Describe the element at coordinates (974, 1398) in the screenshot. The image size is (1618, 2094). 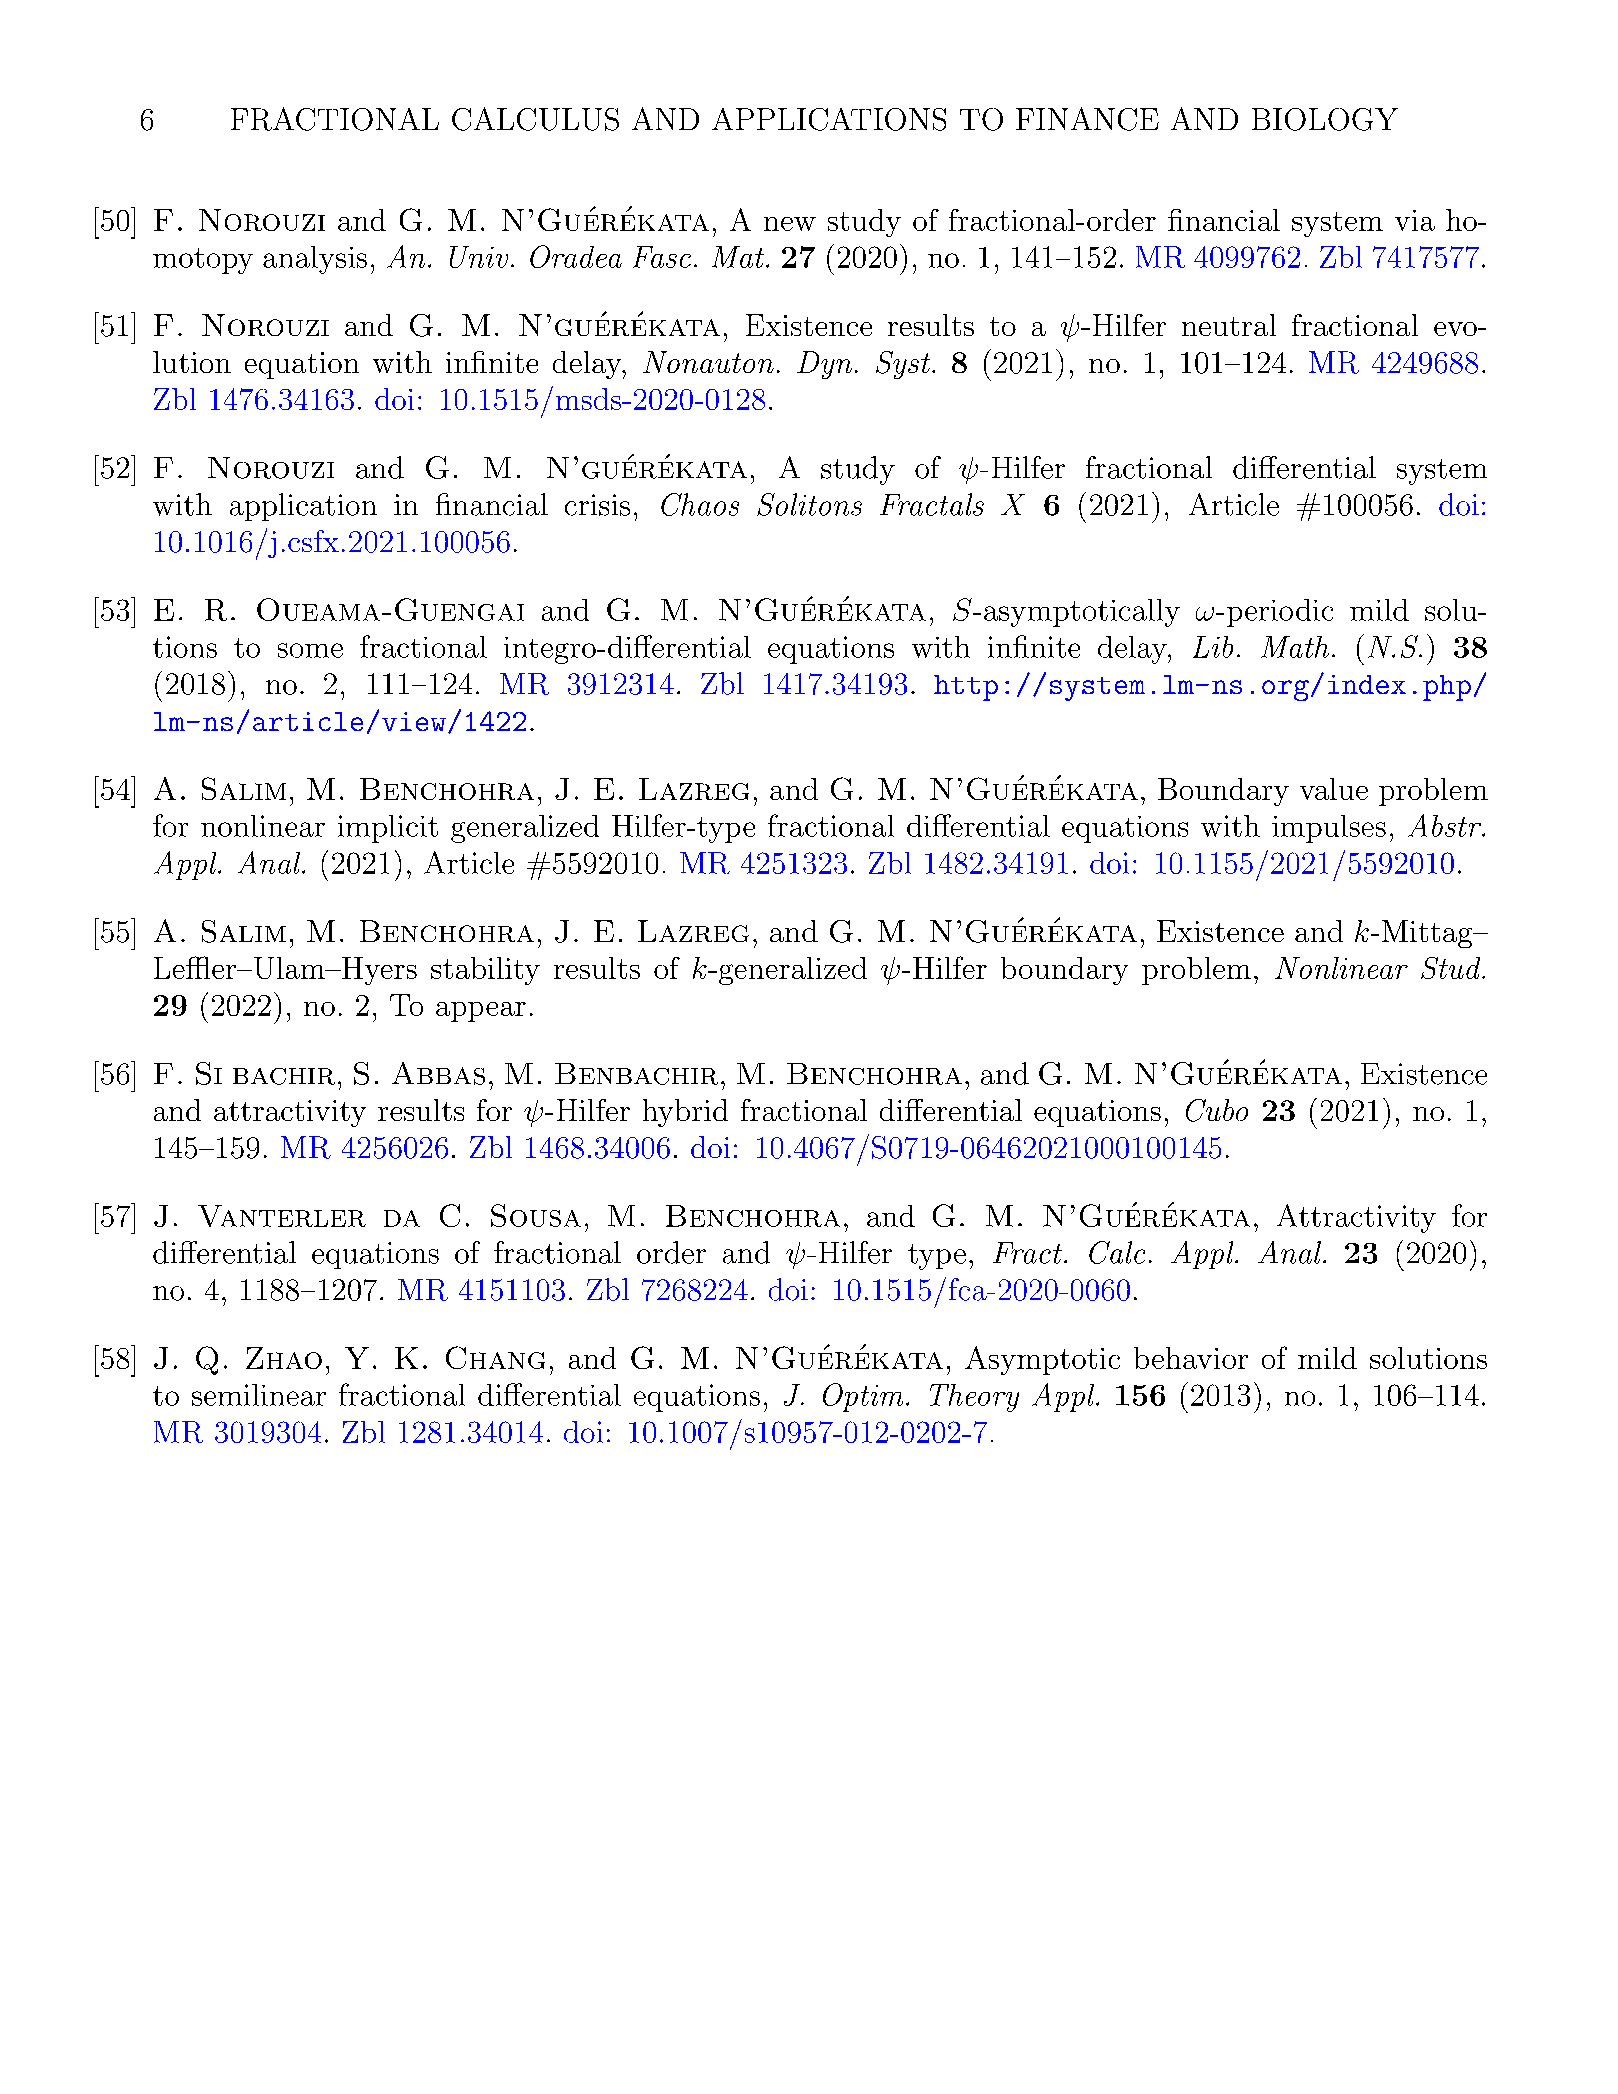
I see `Theory` at that location.
